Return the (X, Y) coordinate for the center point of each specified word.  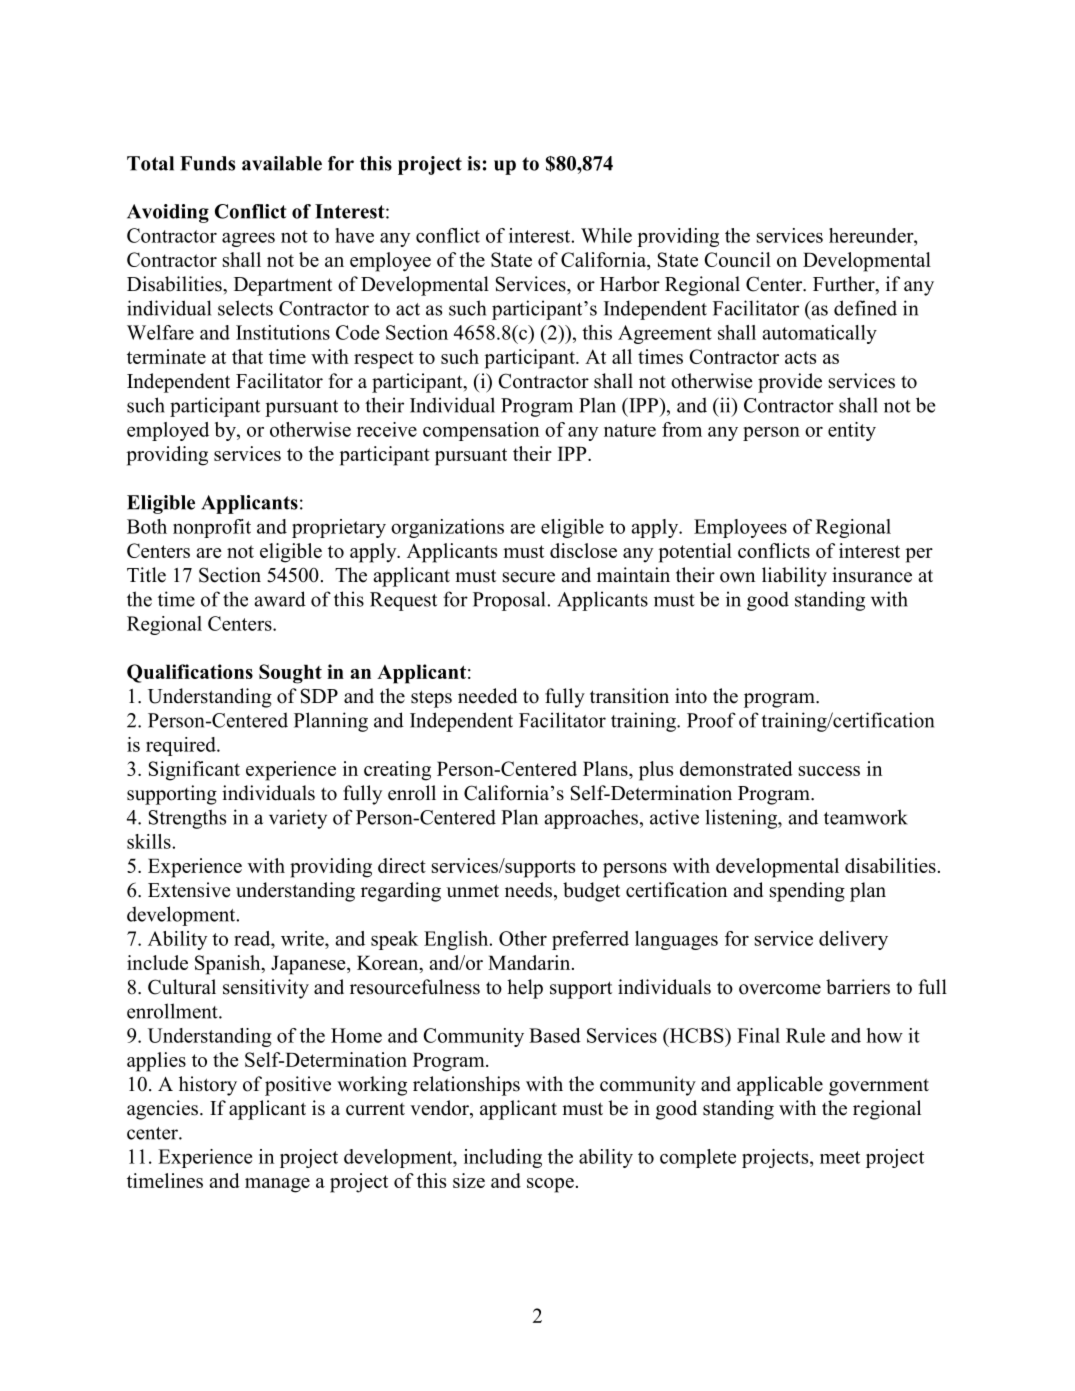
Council (737, 259)
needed (487, 696)
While (606, 235)
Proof (711, 720)
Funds (207, 163)
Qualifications (190, 673)
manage (277, 1185)
